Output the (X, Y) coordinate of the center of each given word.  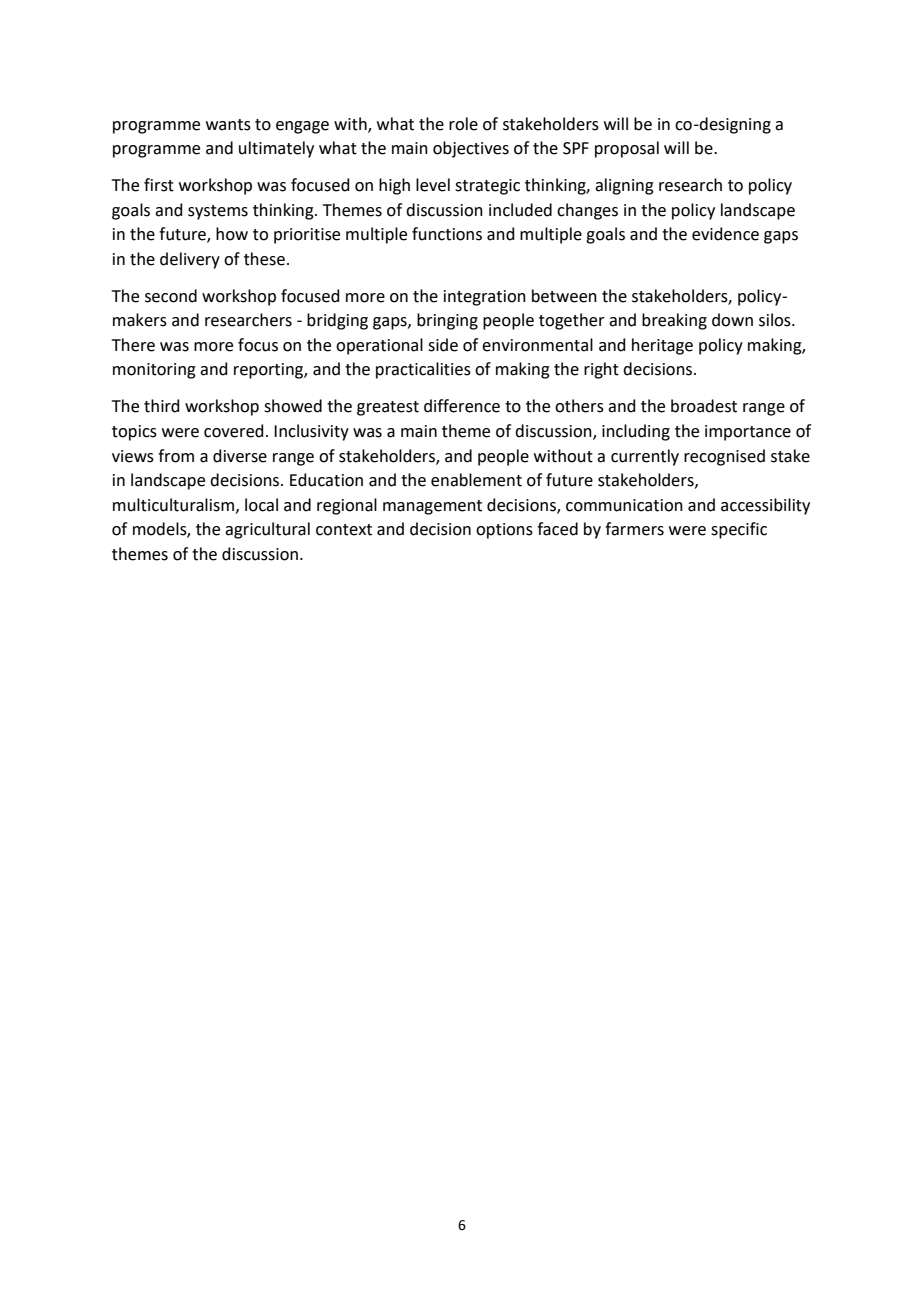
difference (462, 406)
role (463, 124)
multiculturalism (173, 505)
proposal (627, 149)
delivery (190, 260)
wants (228, 125)
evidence (725, 234)
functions (447, 234)
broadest (704, 406)
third (162, 406)
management (432, 507)
